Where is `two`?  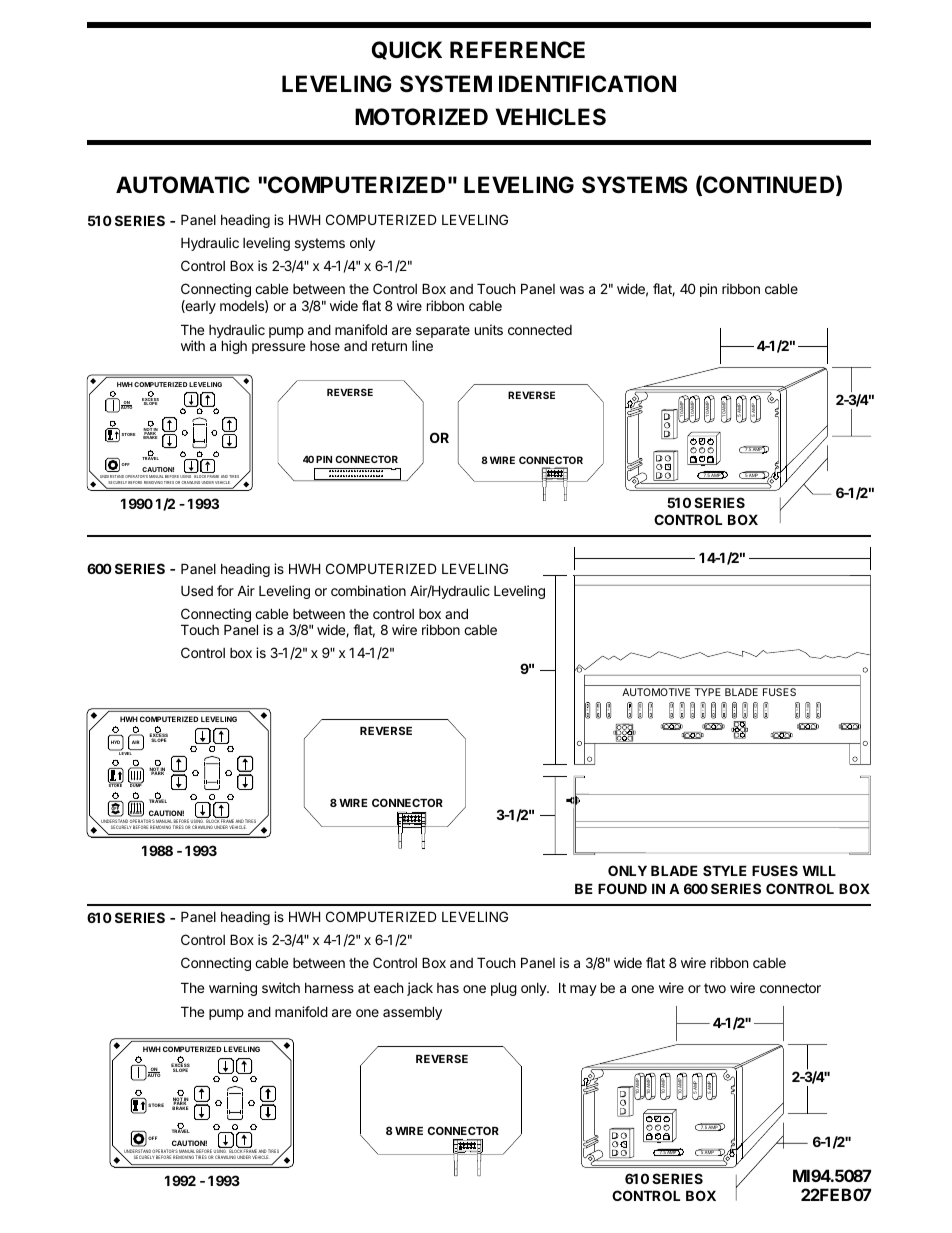 two is located at coordinates (715, 988).
